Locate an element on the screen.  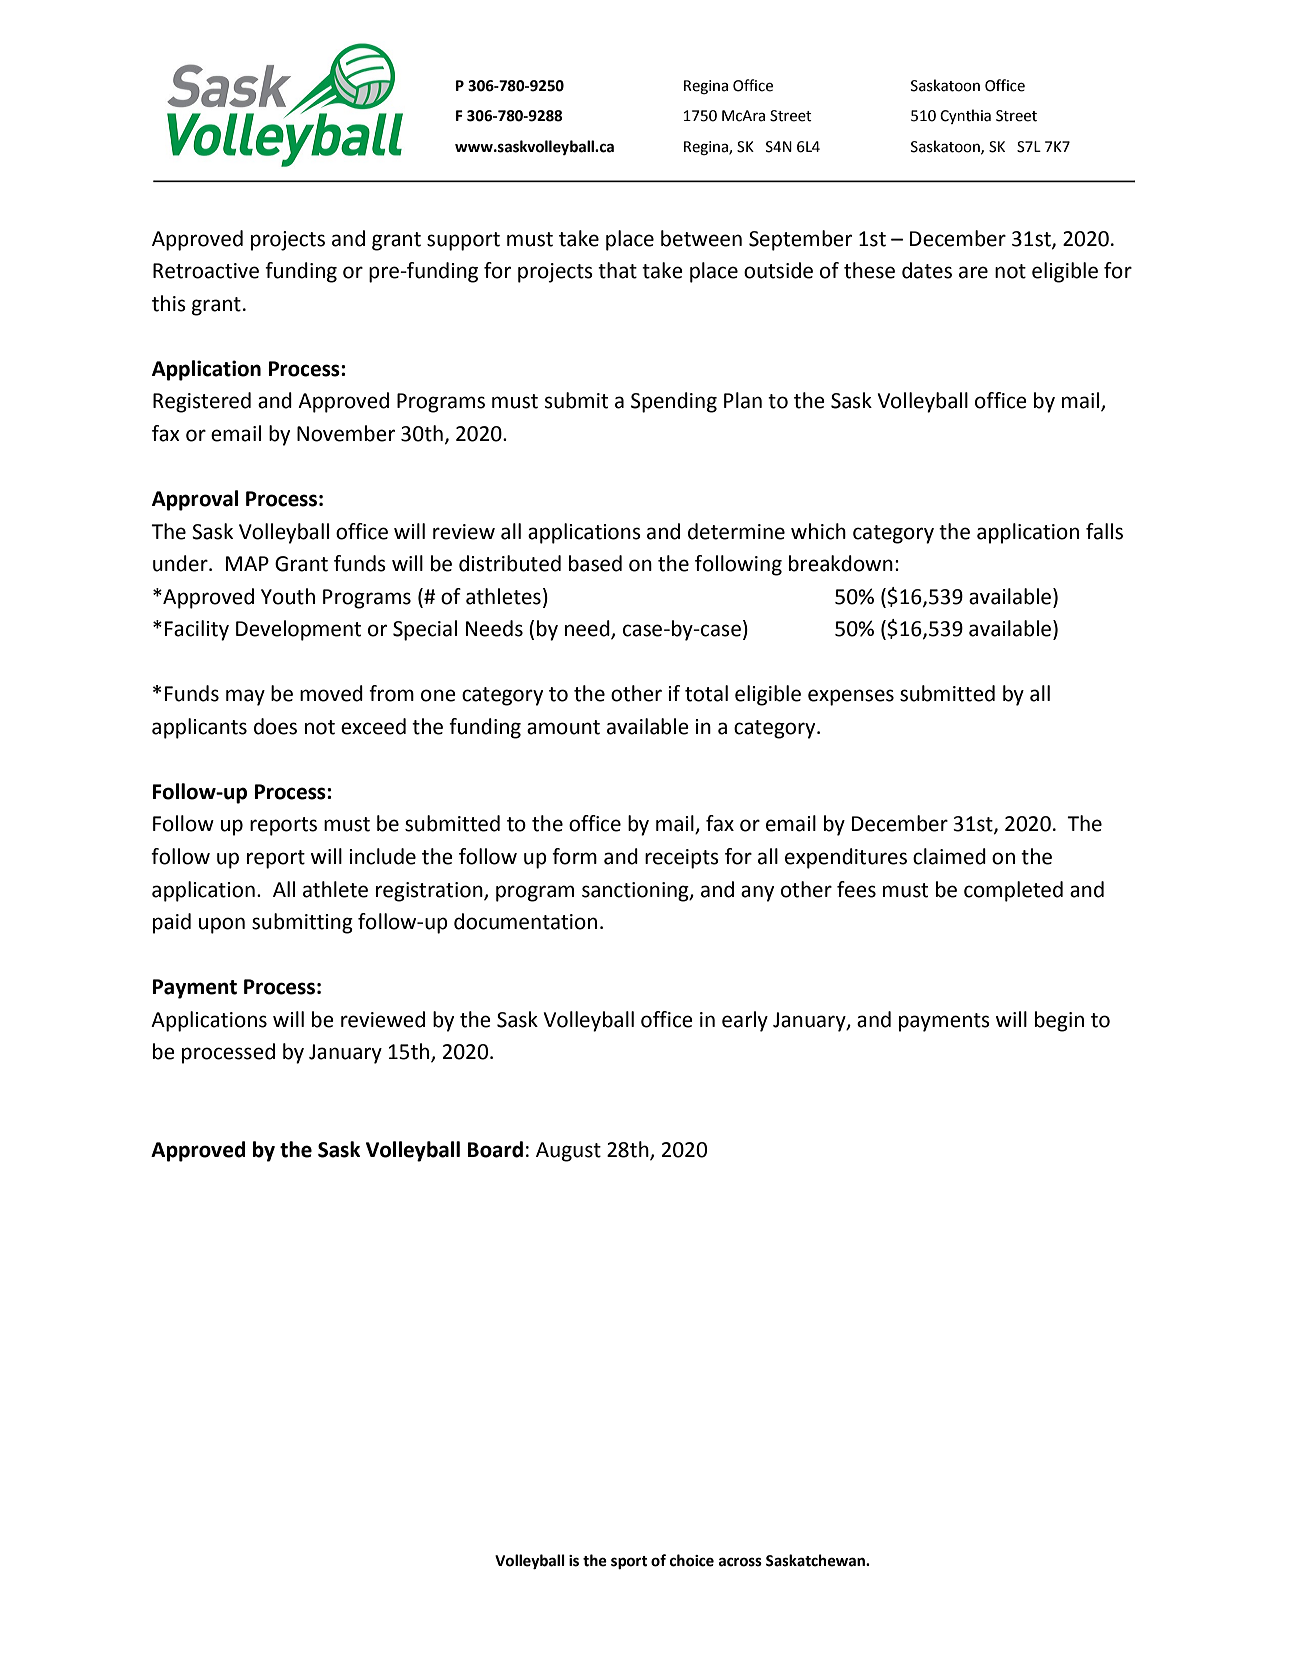
begin is located at coordinates (1059, 1021).
